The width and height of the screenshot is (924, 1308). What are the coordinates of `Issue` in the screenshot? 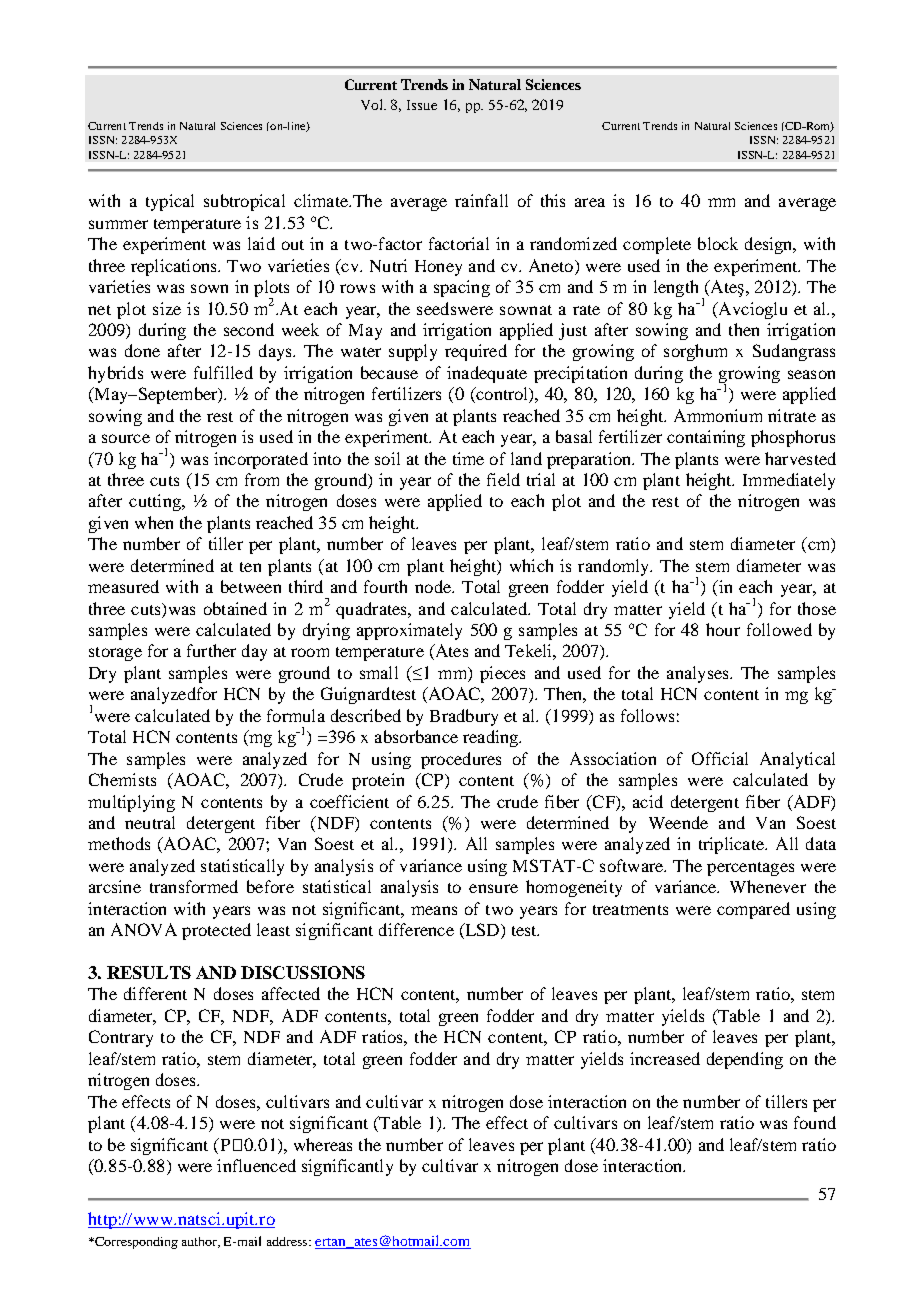 It's located at (422, 105).
